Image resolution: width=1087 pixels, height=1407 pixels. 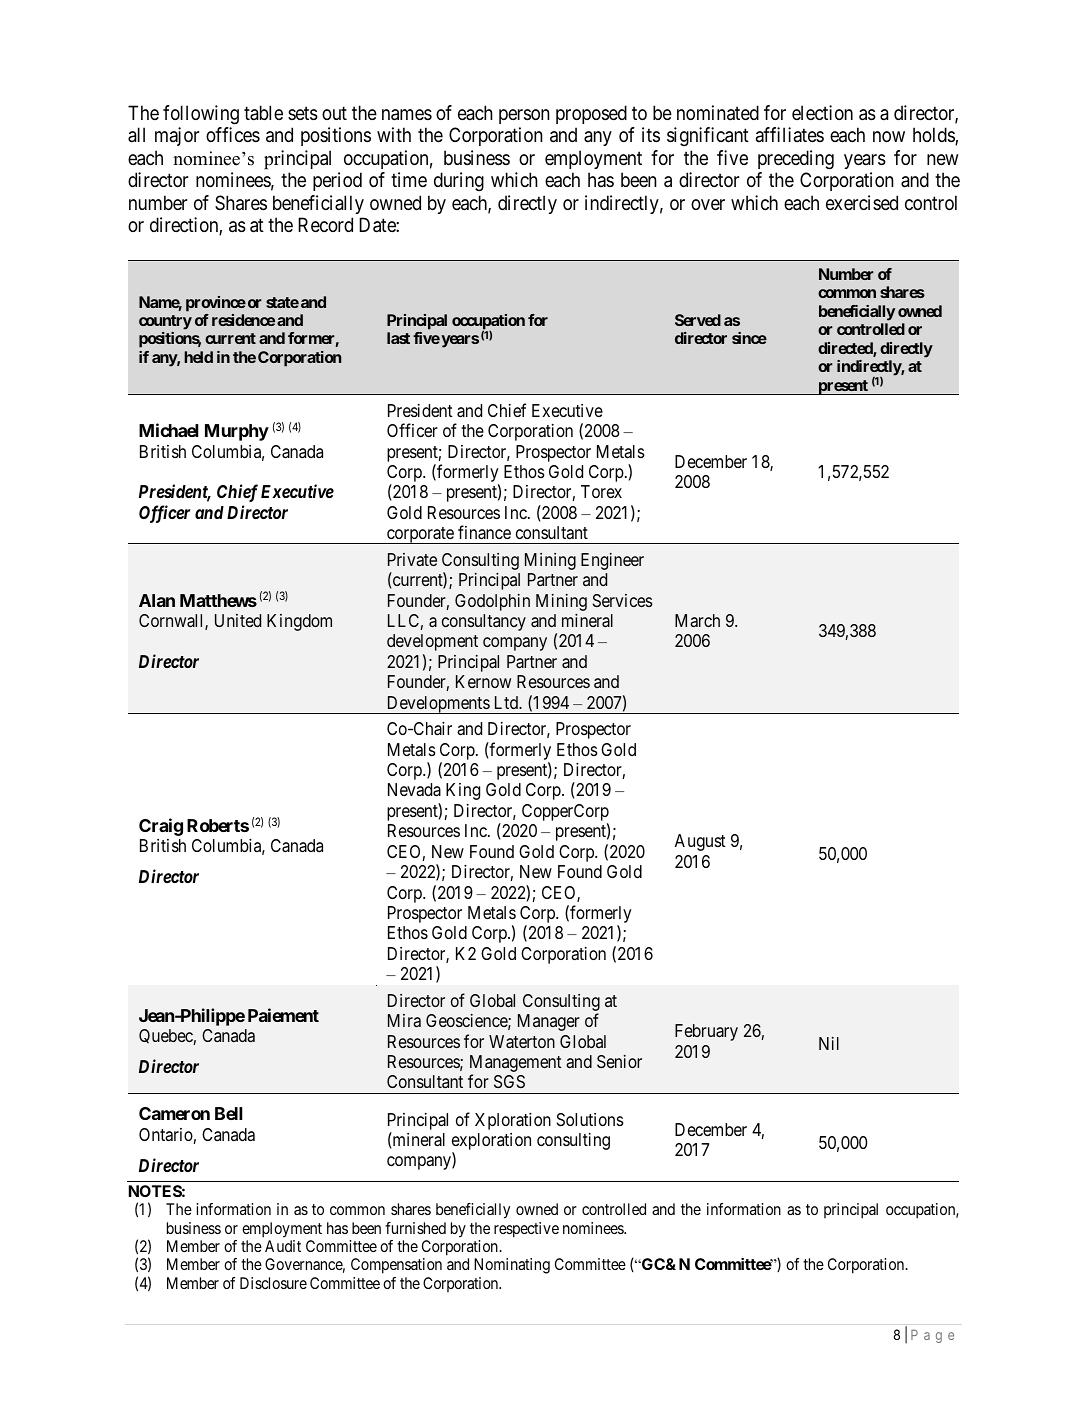 What do you see at coordinates (161, 827) in the page?
I see `Craig` at bounding box center [161, 827].
